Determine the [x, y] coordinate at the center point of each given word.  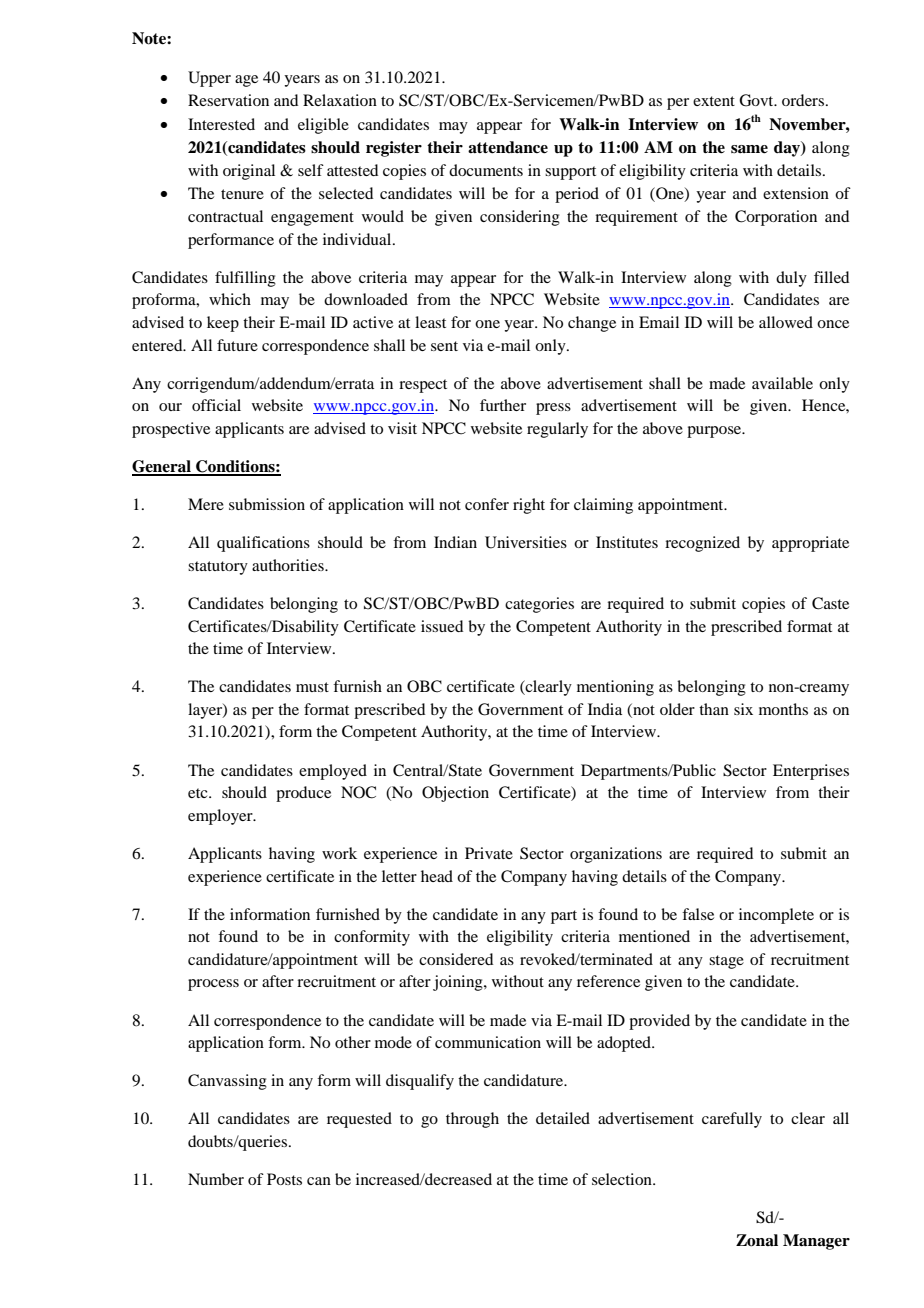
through [472, 1120]
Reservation [228, 100]
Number [216, 1179]
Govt [757, 100]
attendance [508, 147]
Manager [816, 1242]
